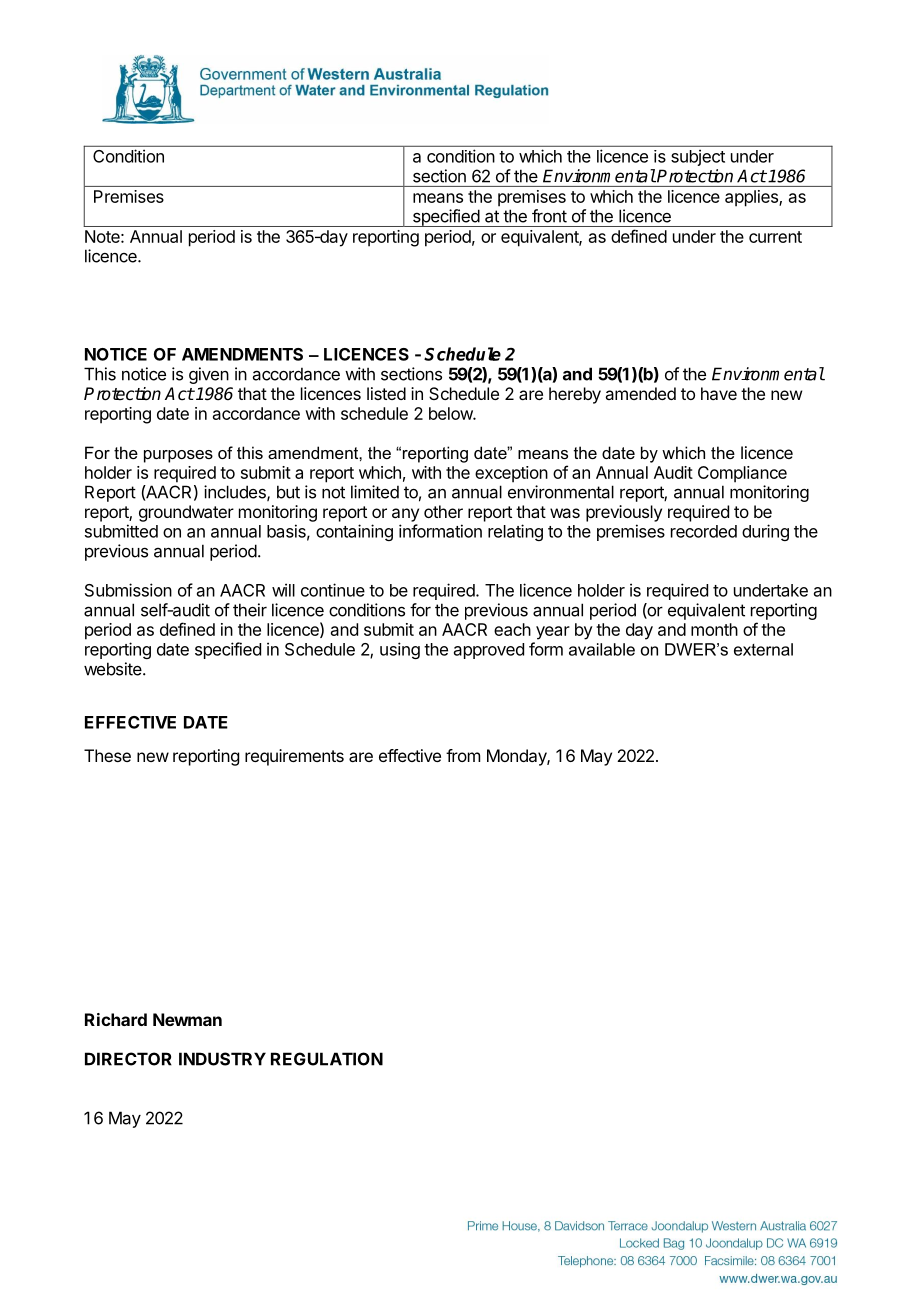 The height and width of the document is (1308, 924). Describe the element at coordinates (187, 1019) in the document. I see `Newman` at that location.
